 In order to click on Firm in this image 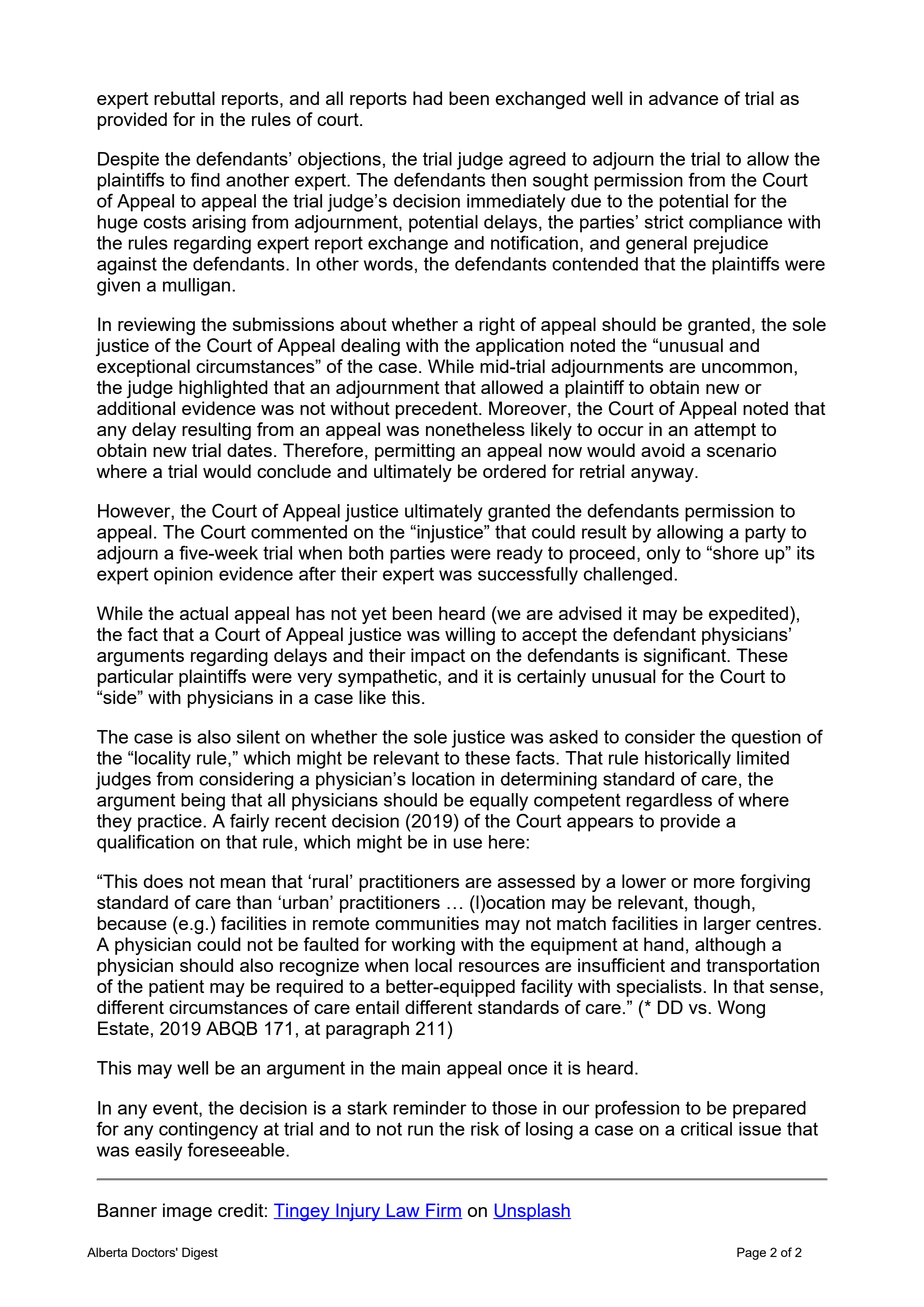, I will do `click(443, 1211)`.
